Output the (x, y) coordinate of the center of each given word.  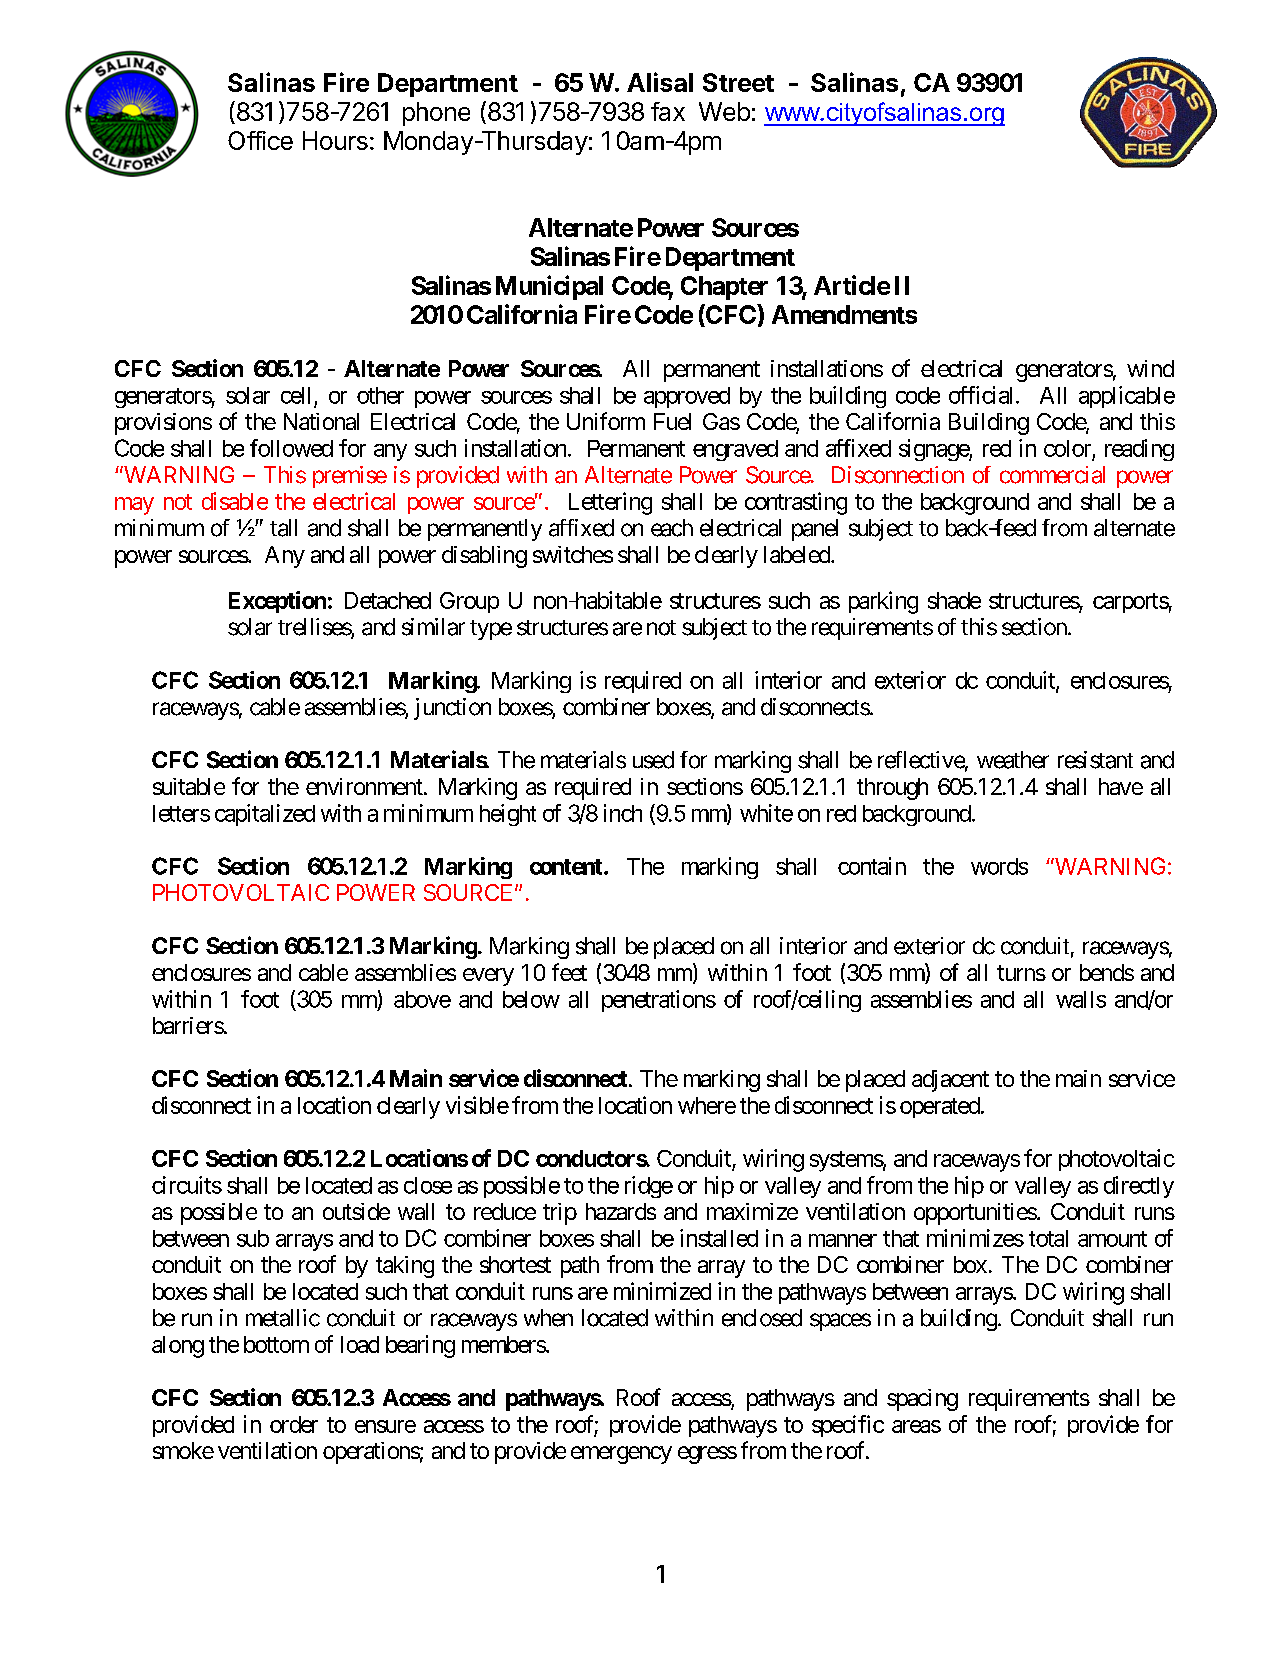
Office (260, 140)
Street (738, 82)
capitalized (265, 815)
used (653, 760)
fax (668, 111)
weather (1013, 760)
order (294, 1424)
